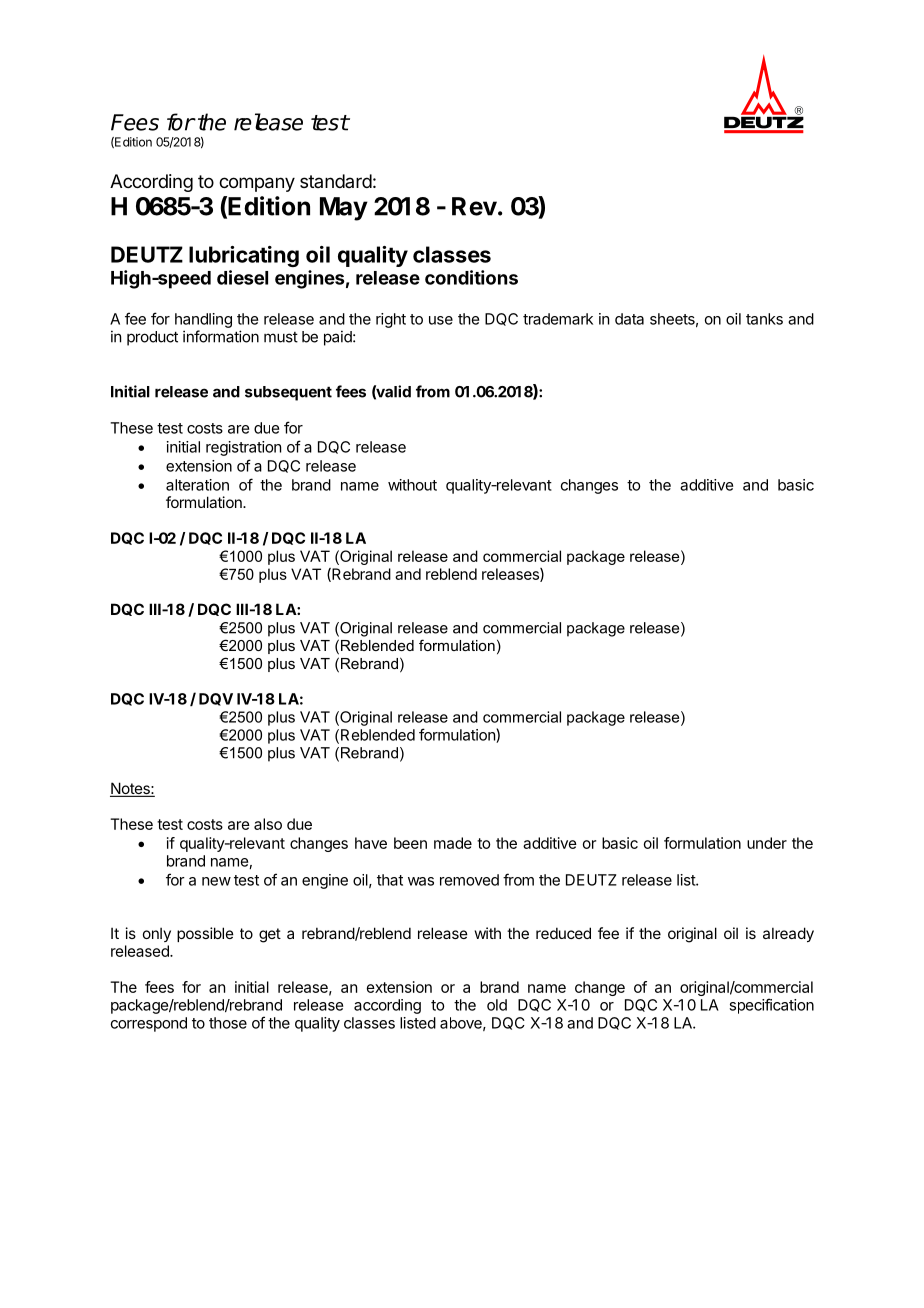 The image size is (924, 1308). I want to click on made, so click(453, 843).
